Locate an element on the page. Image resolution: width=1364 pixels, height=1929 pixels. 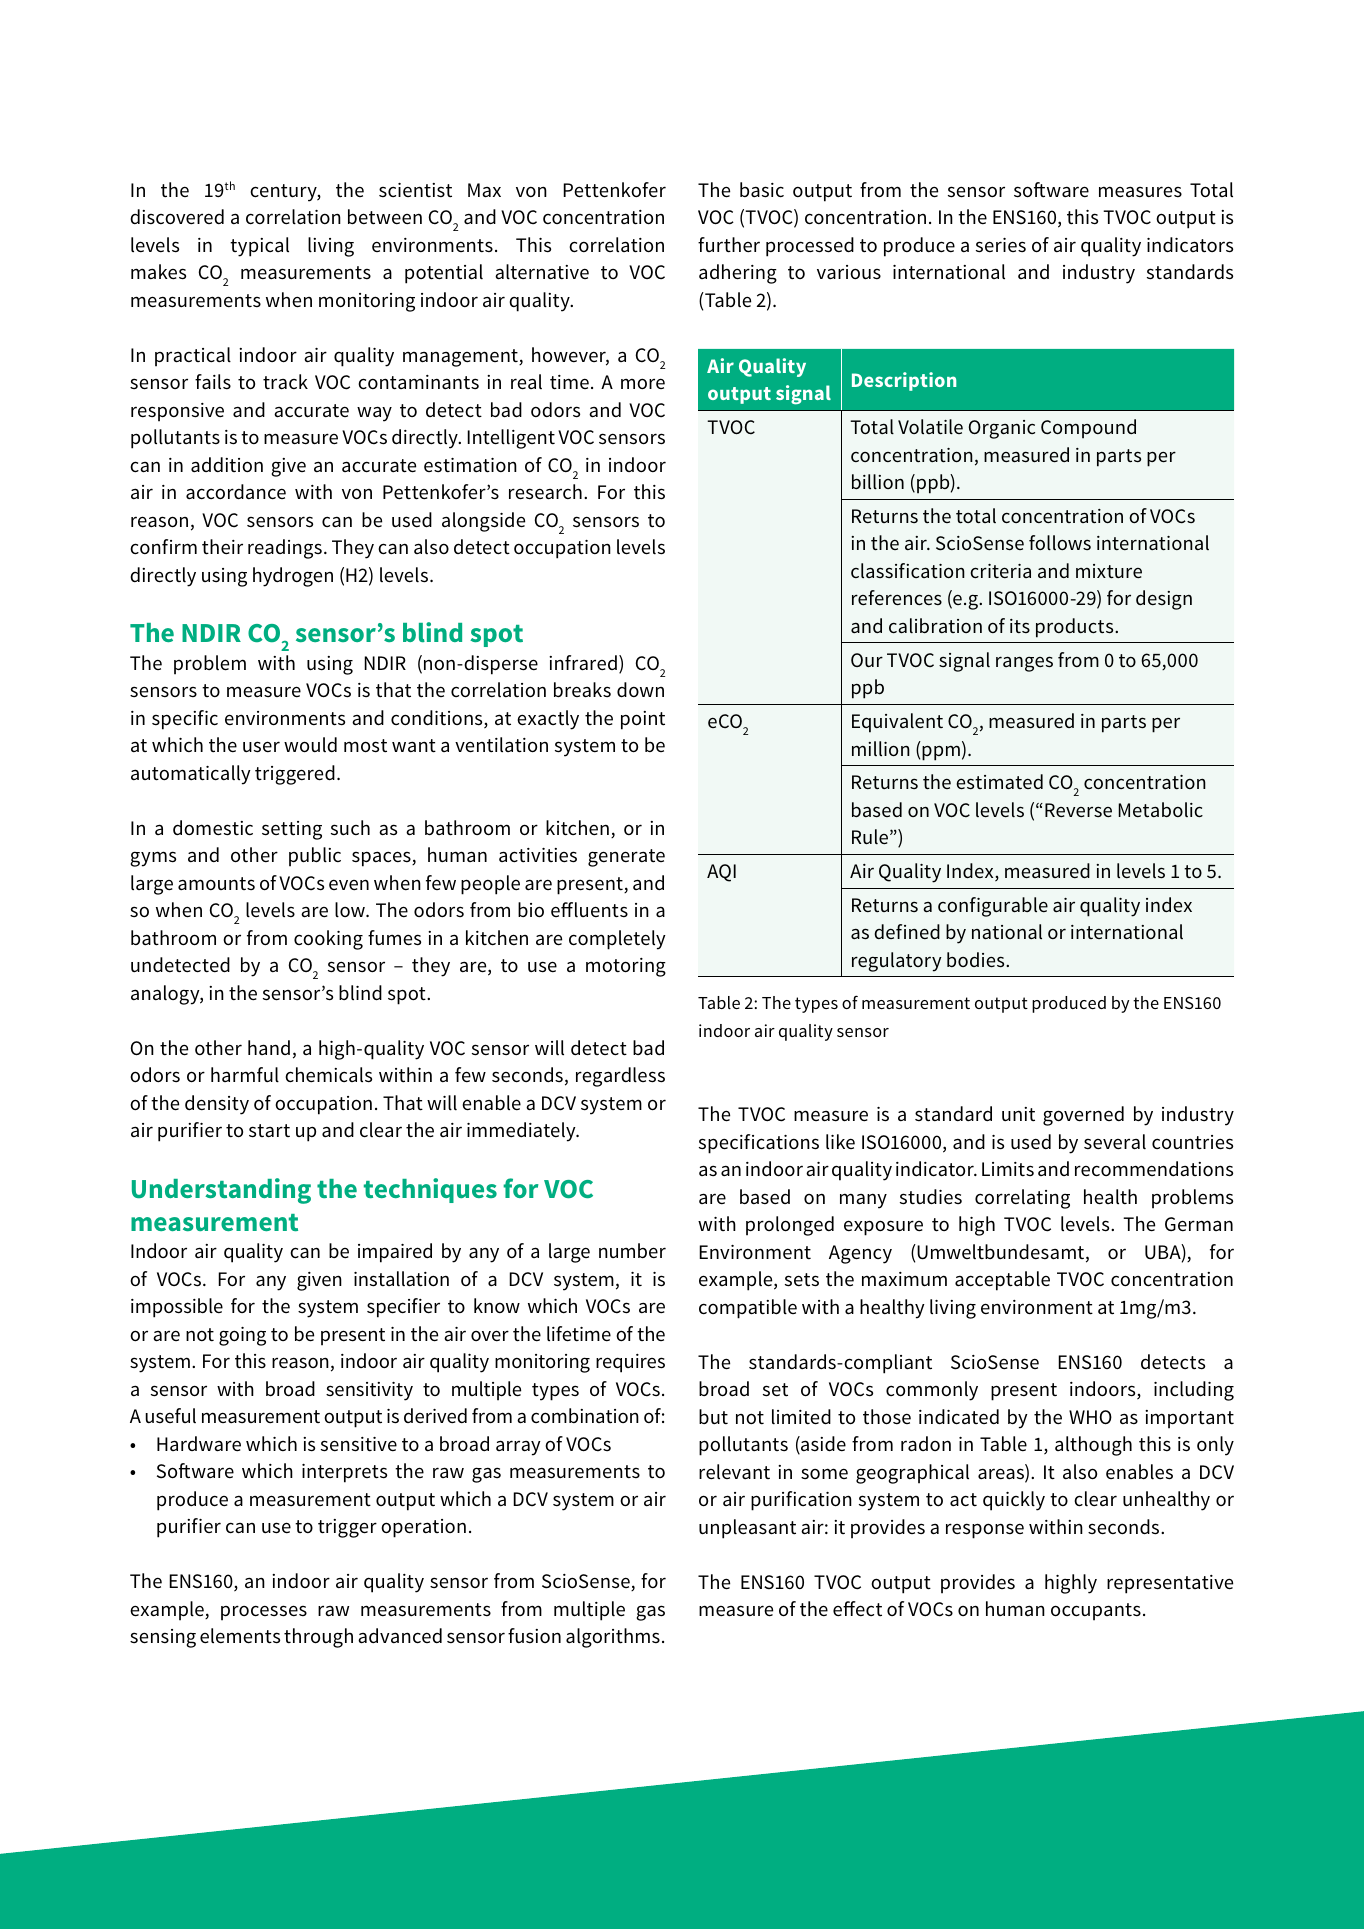
further is located at coordinates (729, 245).
